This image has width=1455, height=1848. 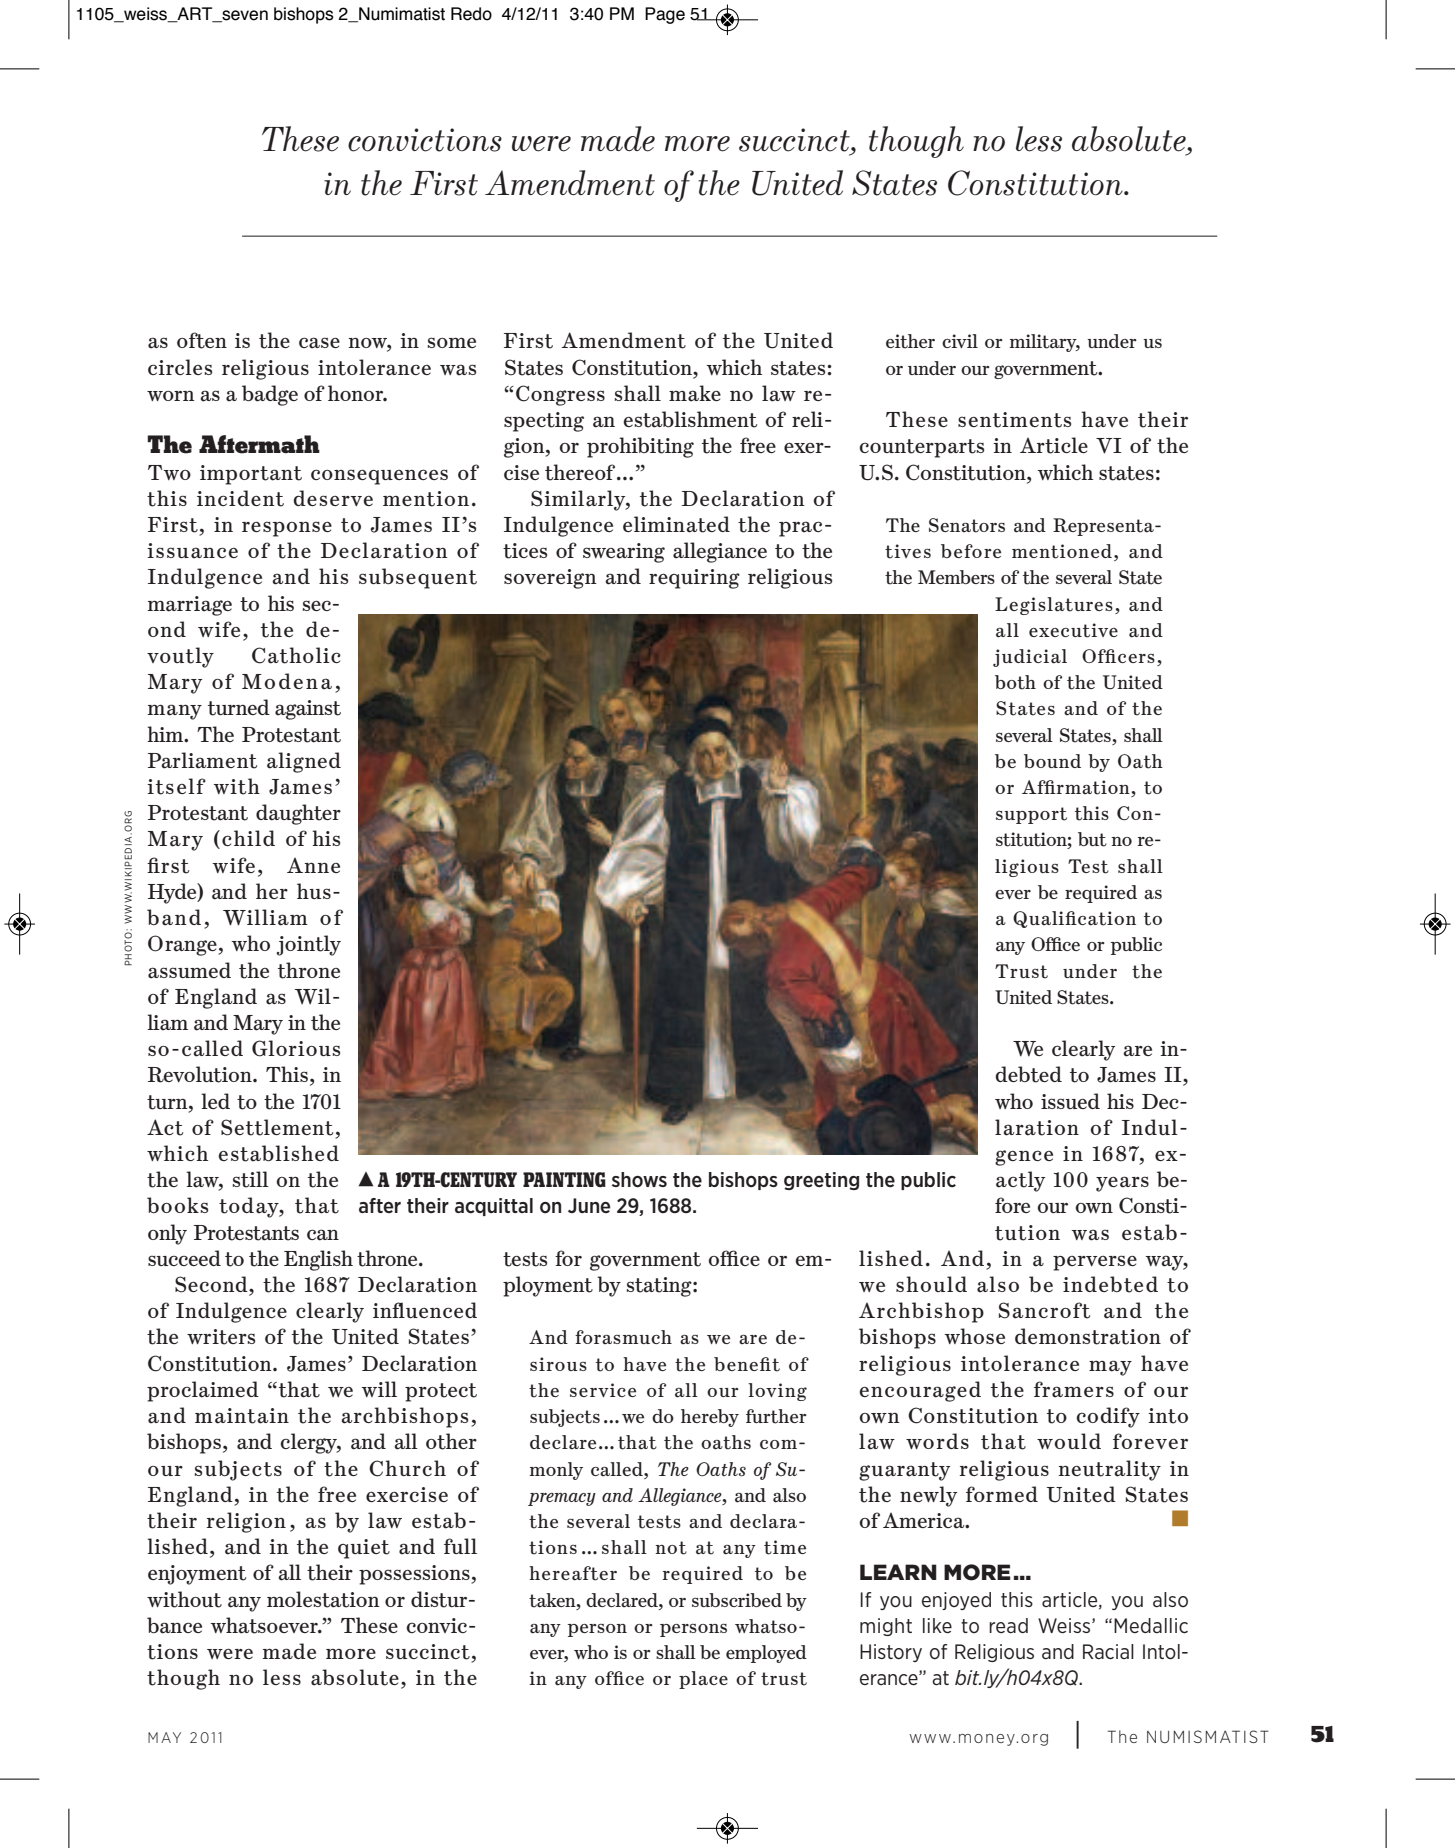 I want to click on child, so click(x=248, y=838).
